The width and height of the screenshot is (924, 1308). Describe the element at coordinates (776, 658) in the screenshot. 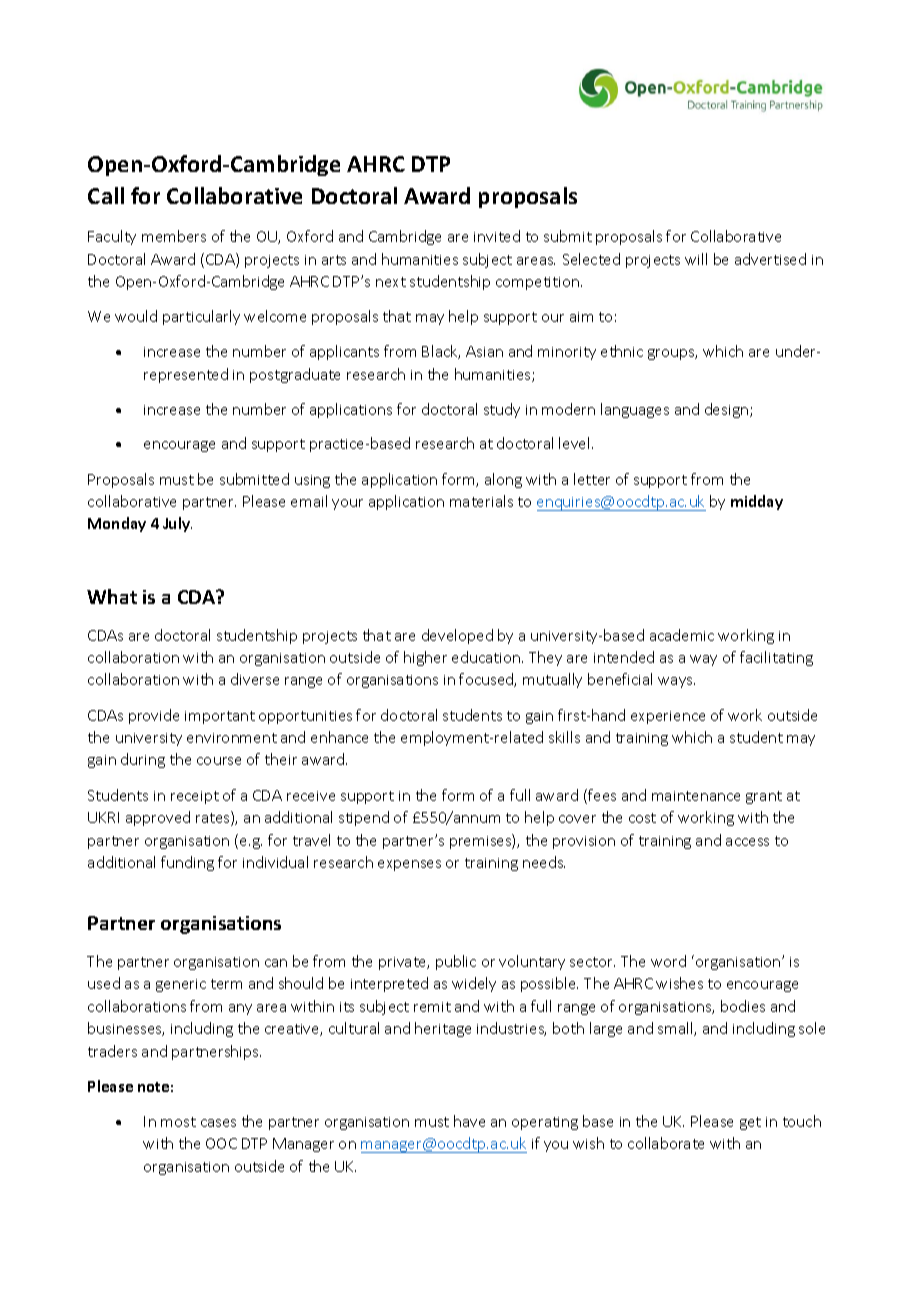

I see `facilitating` at that location.
